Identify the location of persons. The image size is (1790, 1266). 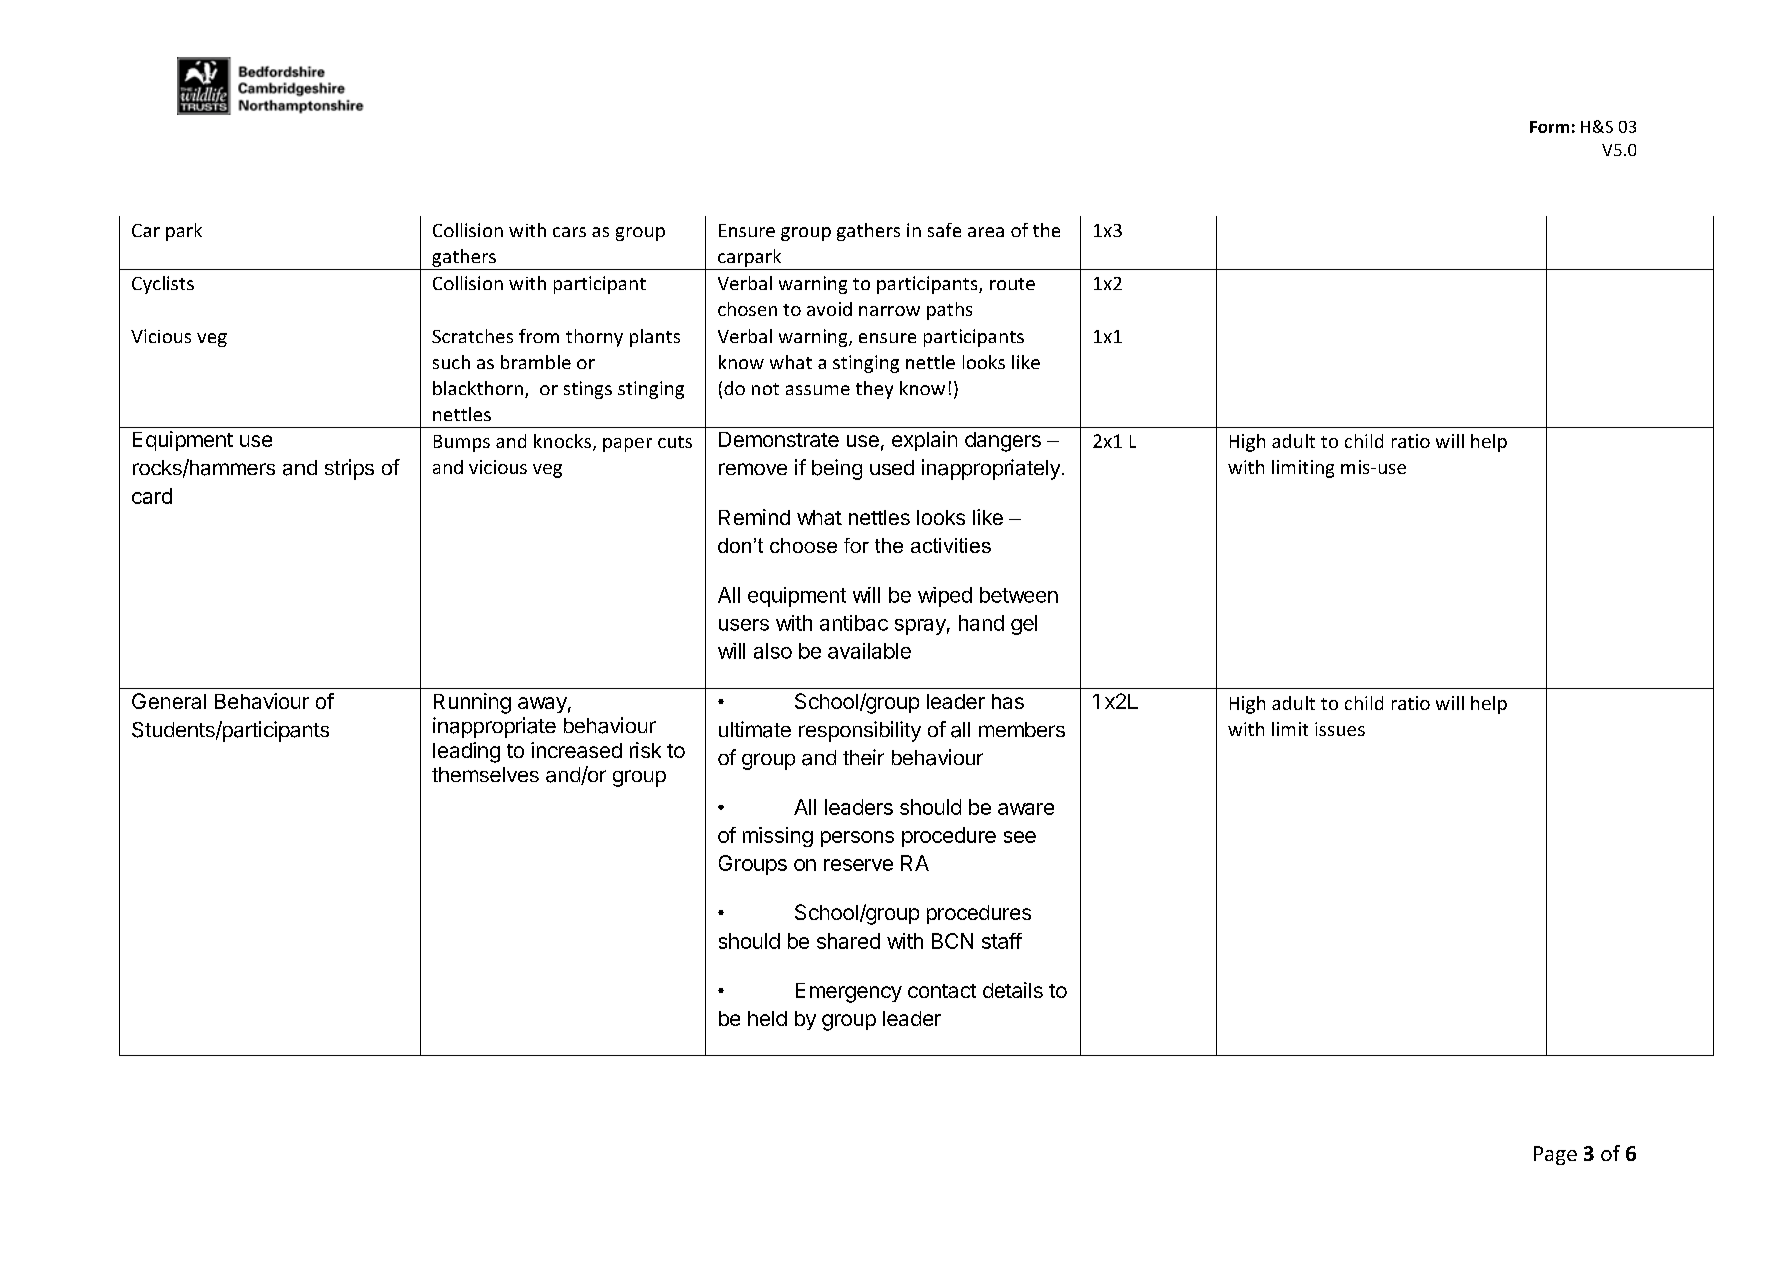
(857, 839).
